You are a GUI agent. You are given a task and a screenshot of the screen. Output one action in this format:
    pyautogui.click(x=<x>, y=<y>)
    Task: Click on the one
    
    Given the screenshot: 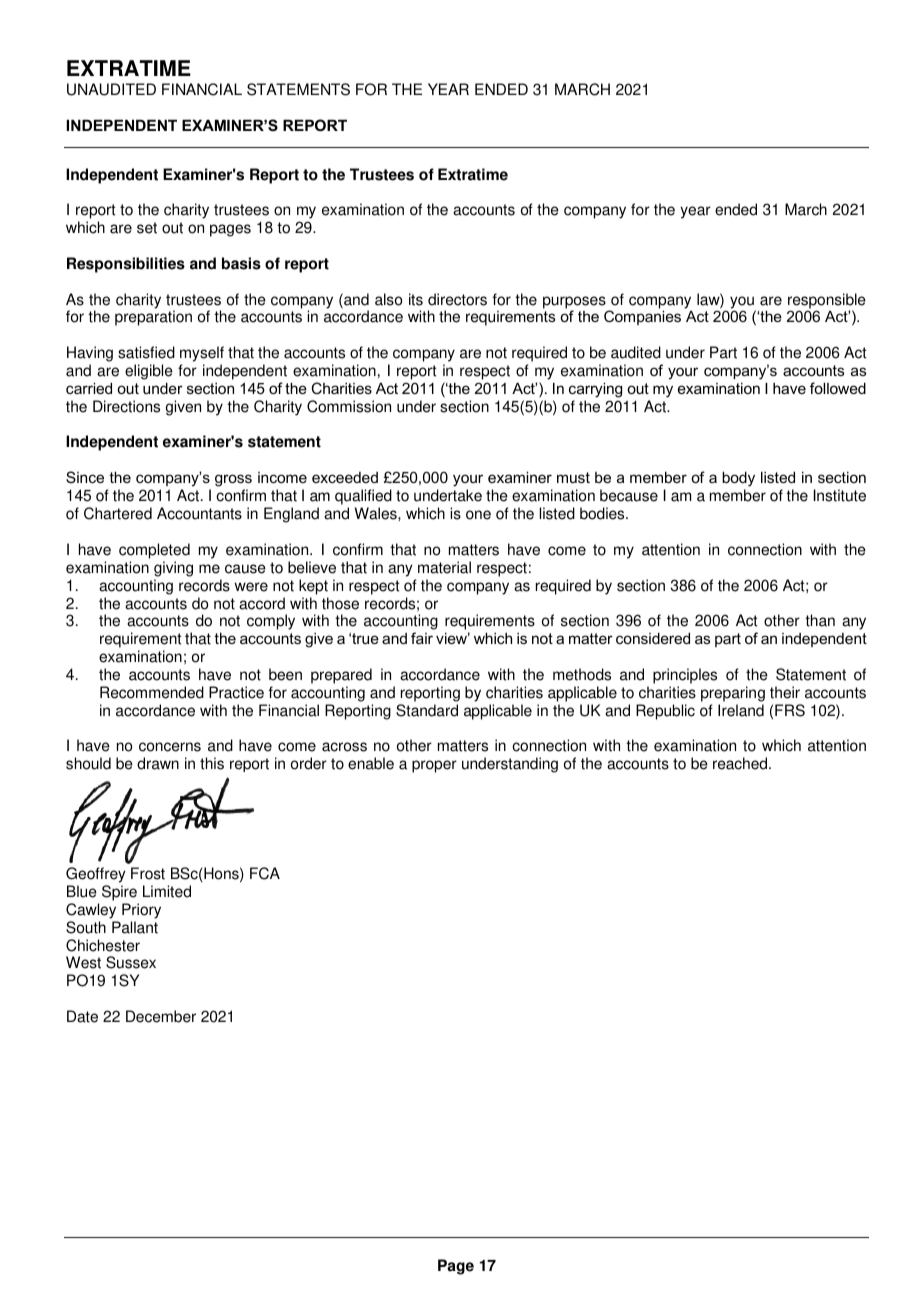 What is the action you would take?
    pyautogui.click(x=478, y=515)
